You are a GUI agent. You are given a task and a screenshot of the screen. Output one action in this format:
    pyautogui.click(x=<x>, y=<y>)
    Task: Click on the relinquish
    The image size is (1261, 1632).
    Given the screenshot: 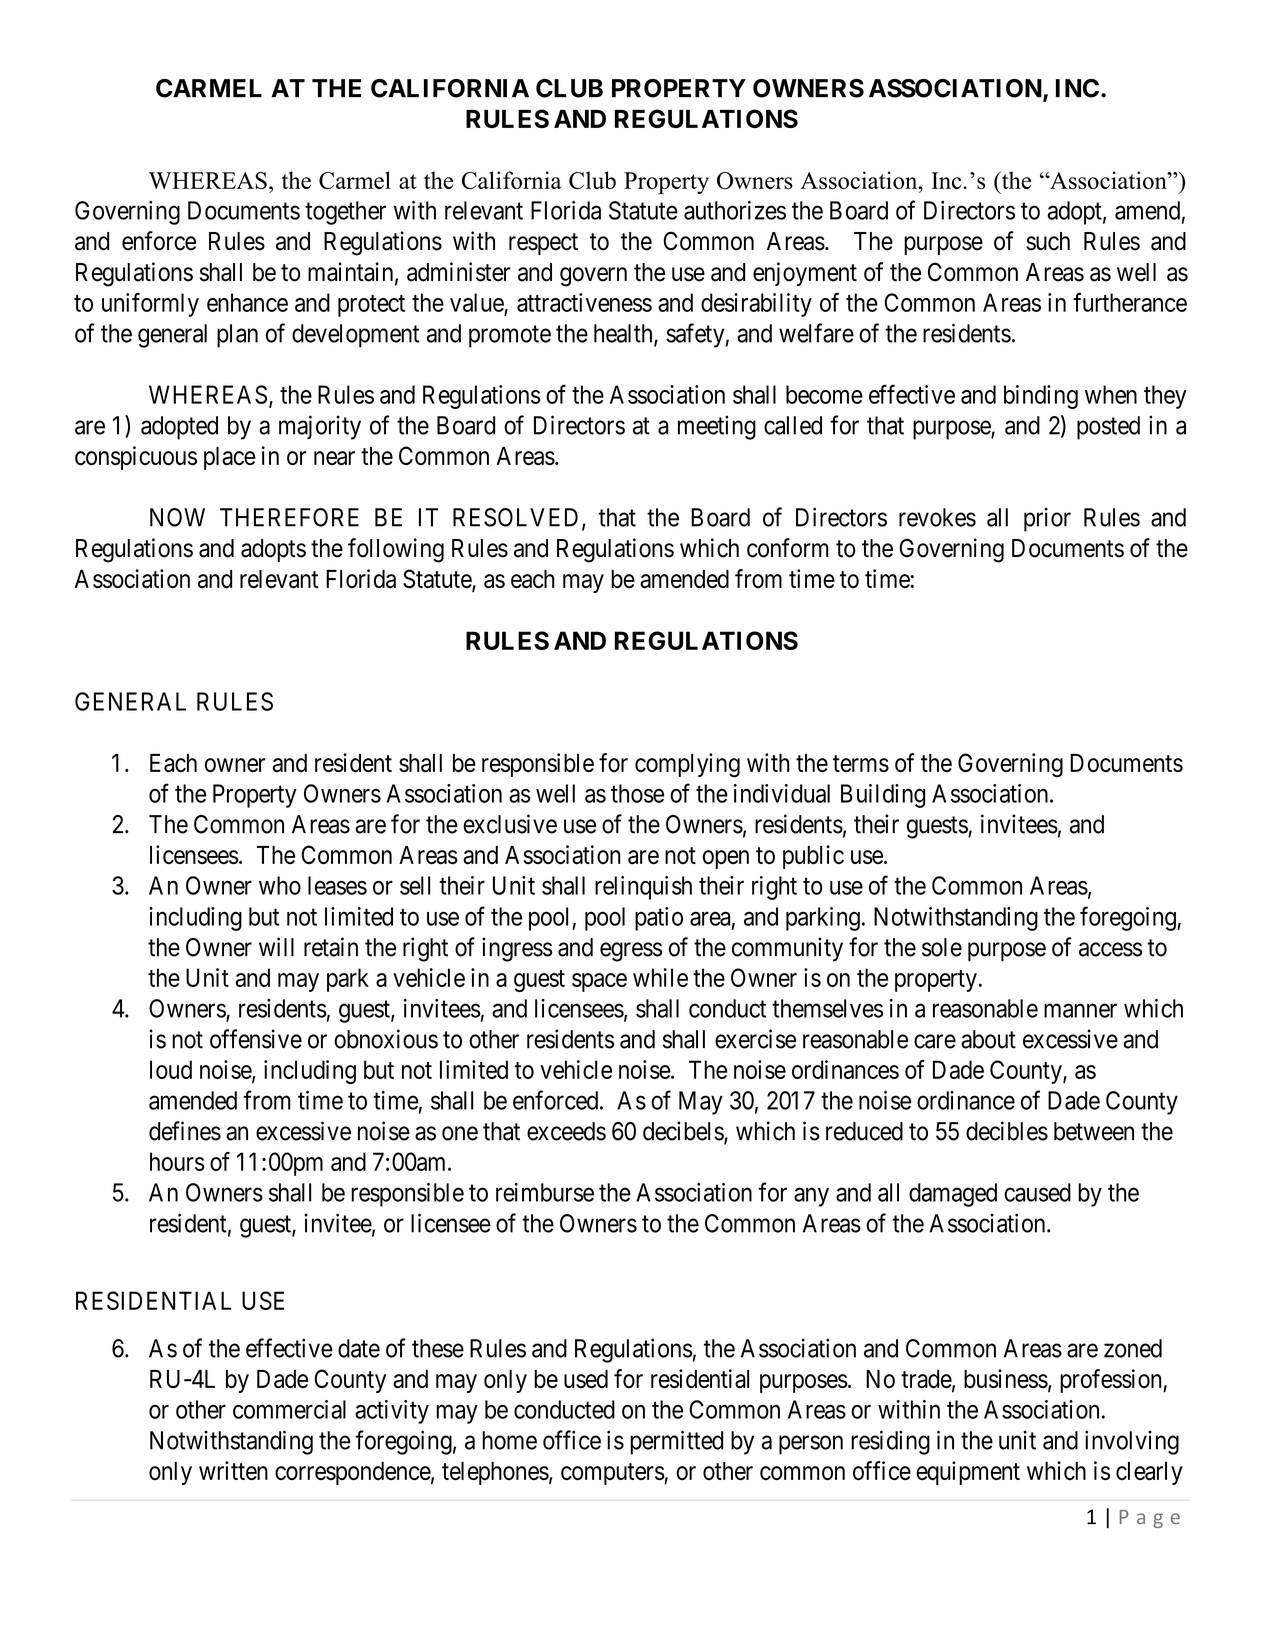 What is the action you would take?
    pyautogui.click(x=643, y=888)
